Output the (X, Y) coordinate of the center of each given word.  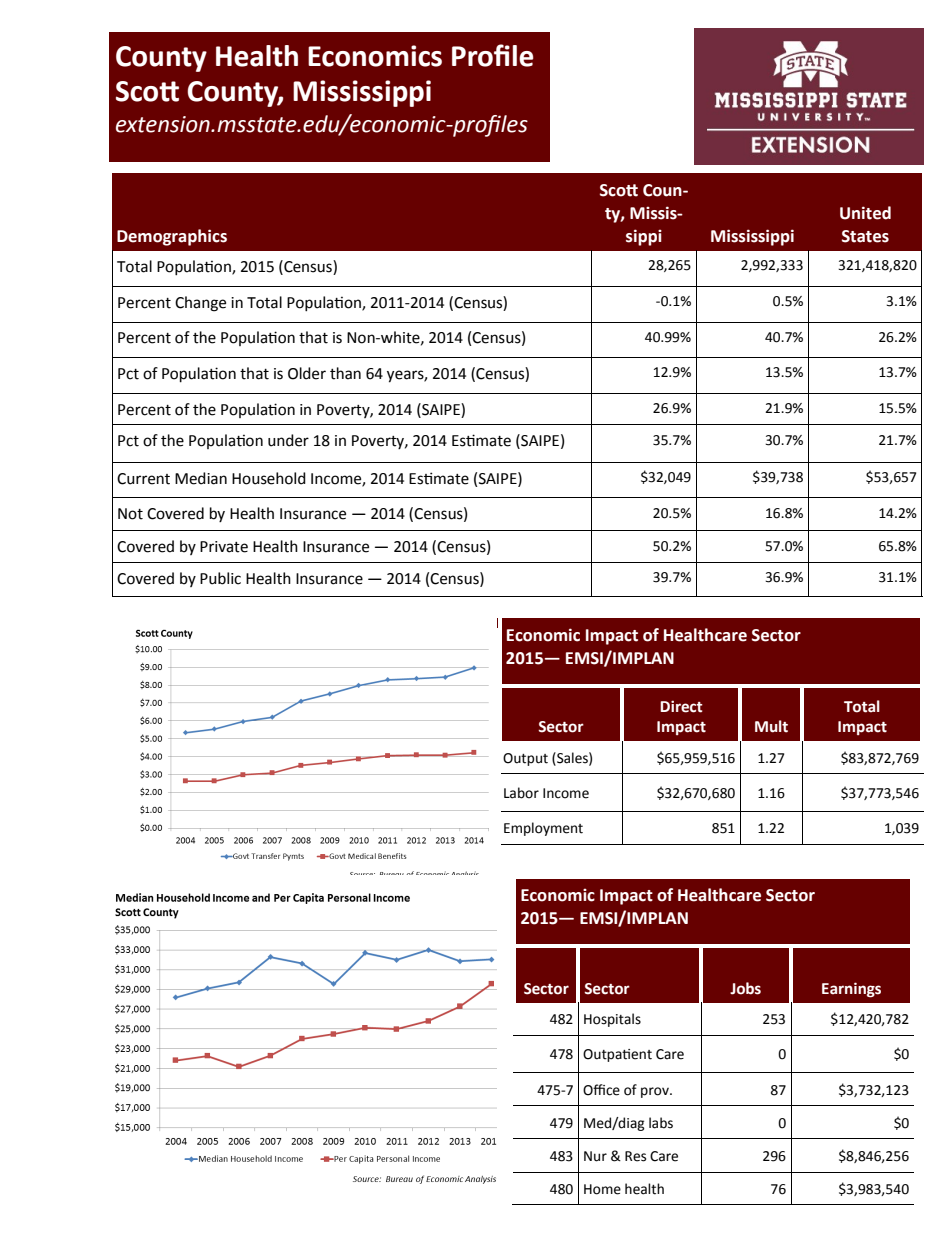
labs (661, 1123)
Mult (771, 726)
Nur (595, 1156)
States (865, 236)
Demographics (172, 237)
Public (220, 578)
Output (525, 759)
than (345, 373)
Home (602, 1189)
